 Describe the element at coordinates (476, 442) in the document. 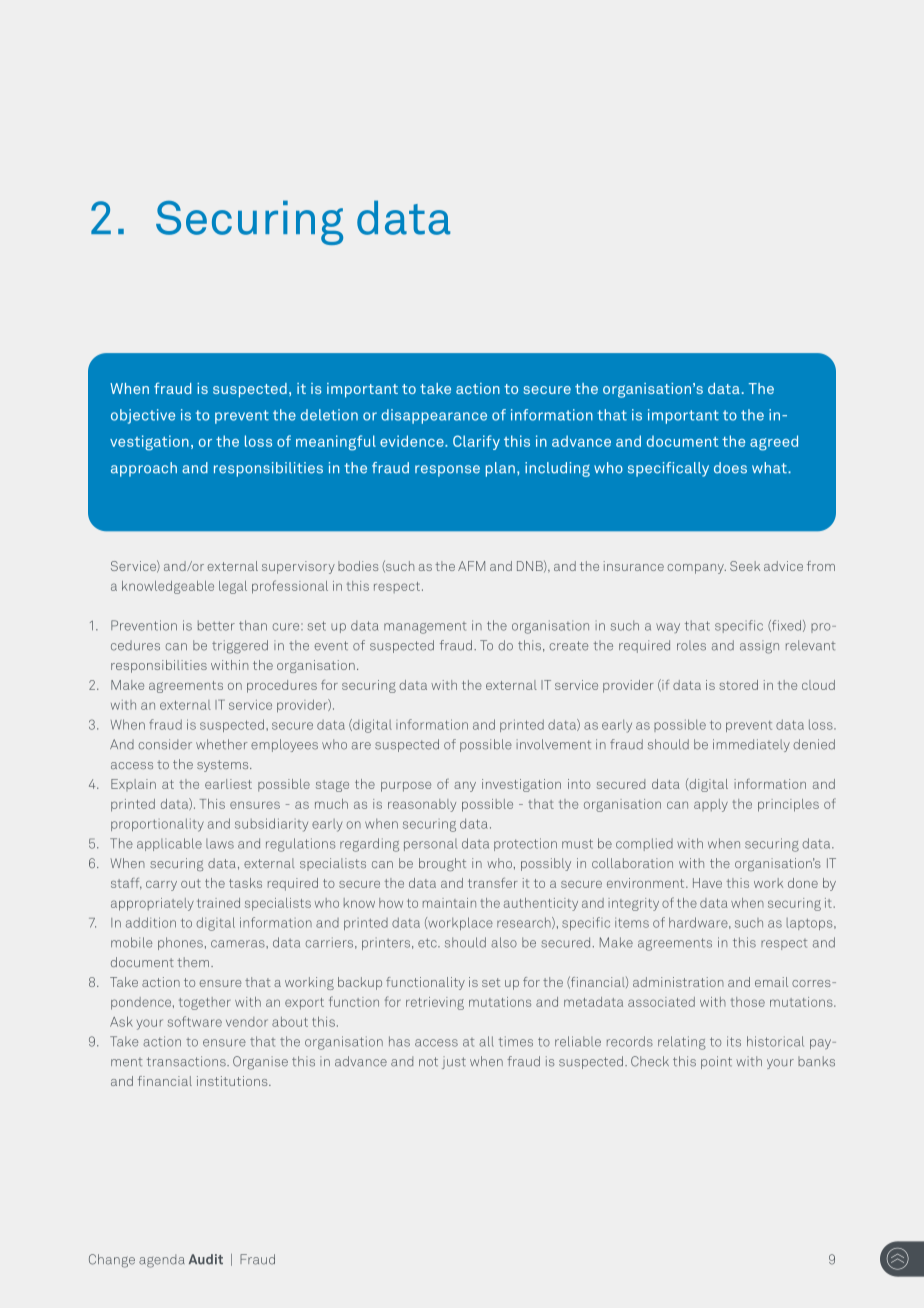

I see `Clarify` at that location.
